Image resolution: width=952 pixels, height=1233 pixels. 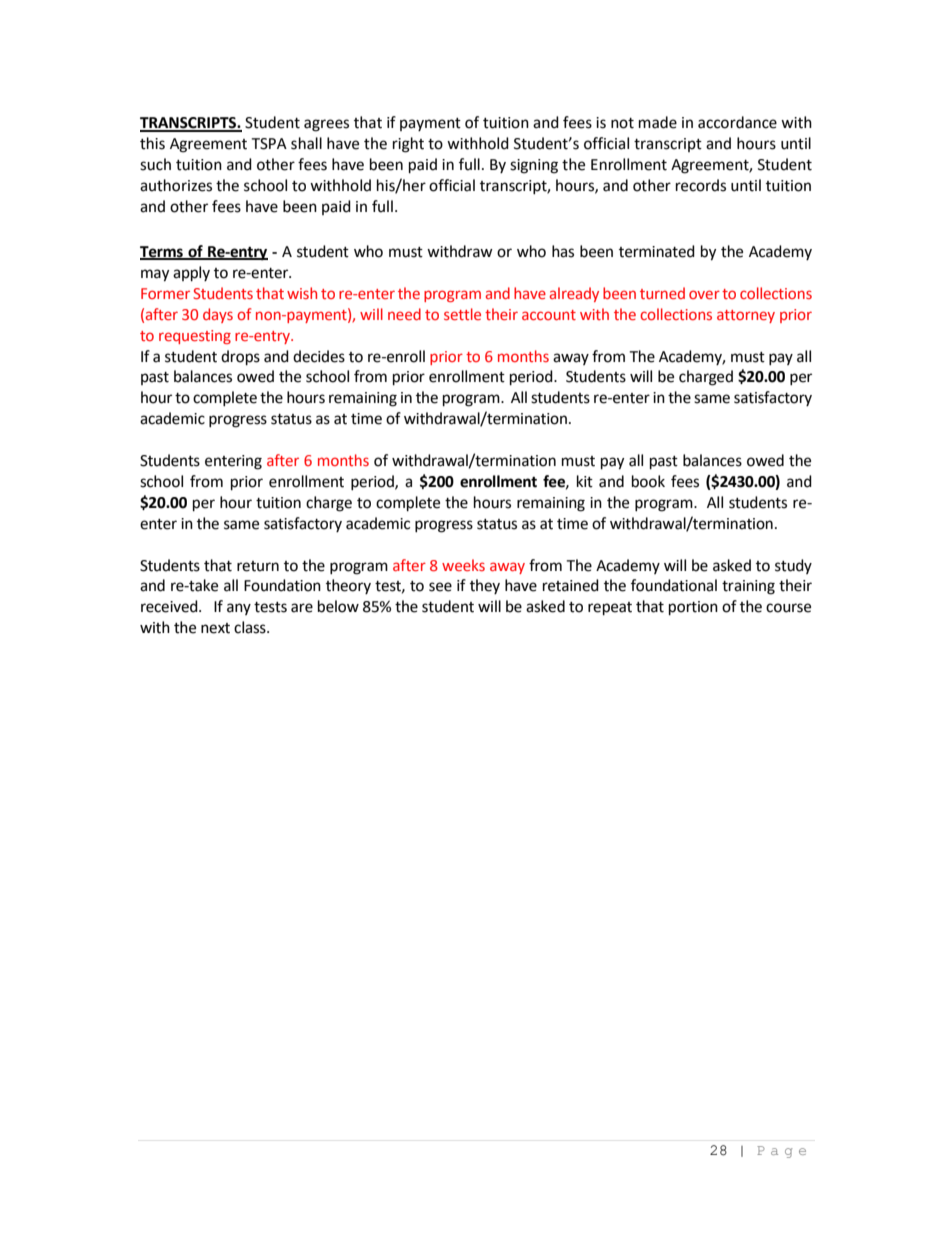 I want to click on accordance, so click(x=737, y=122).
